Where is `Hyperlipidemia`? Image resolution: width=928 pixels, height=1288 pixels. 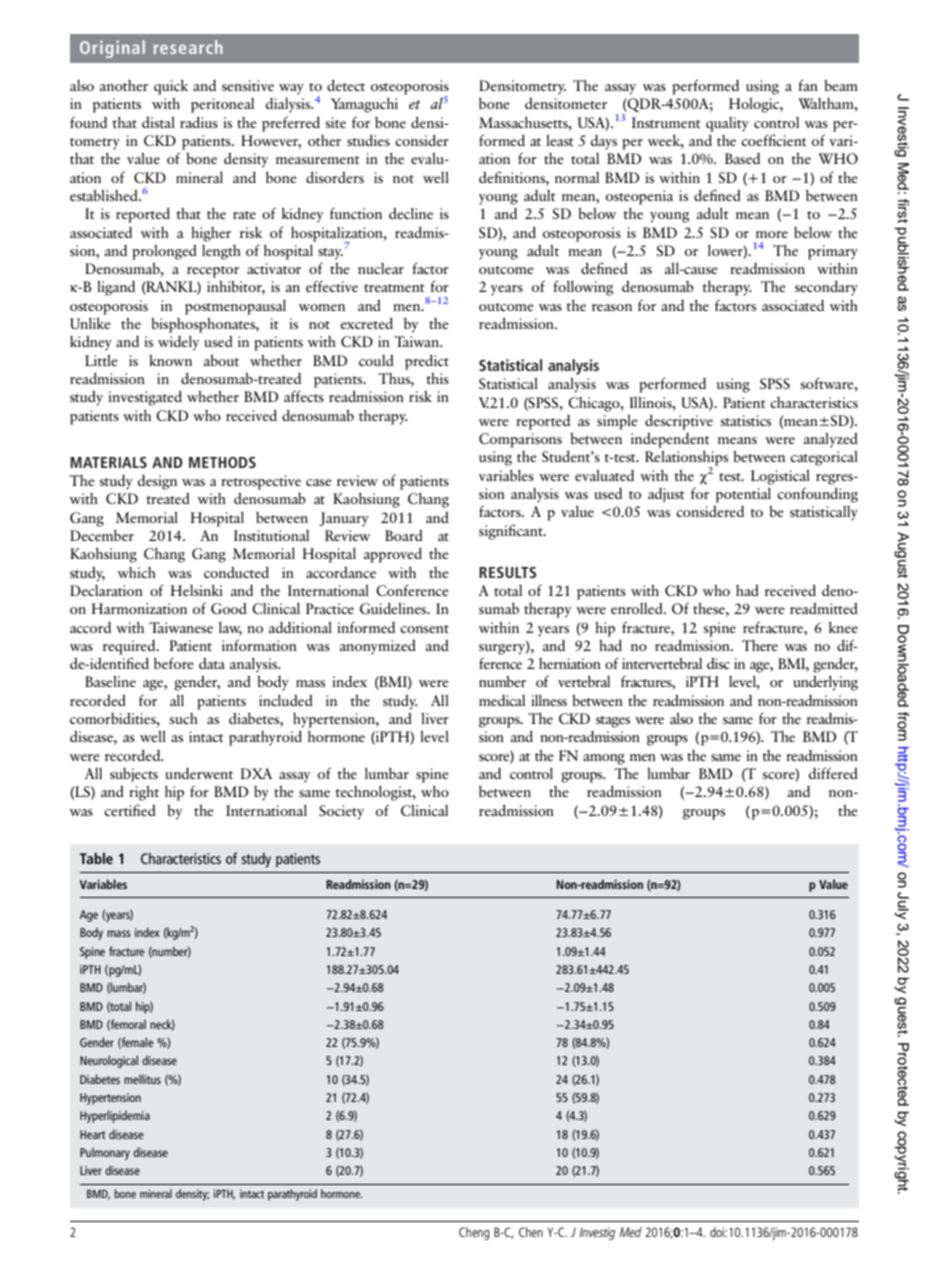 Hyperlipidemia is located at coordinates (115, 1116).
